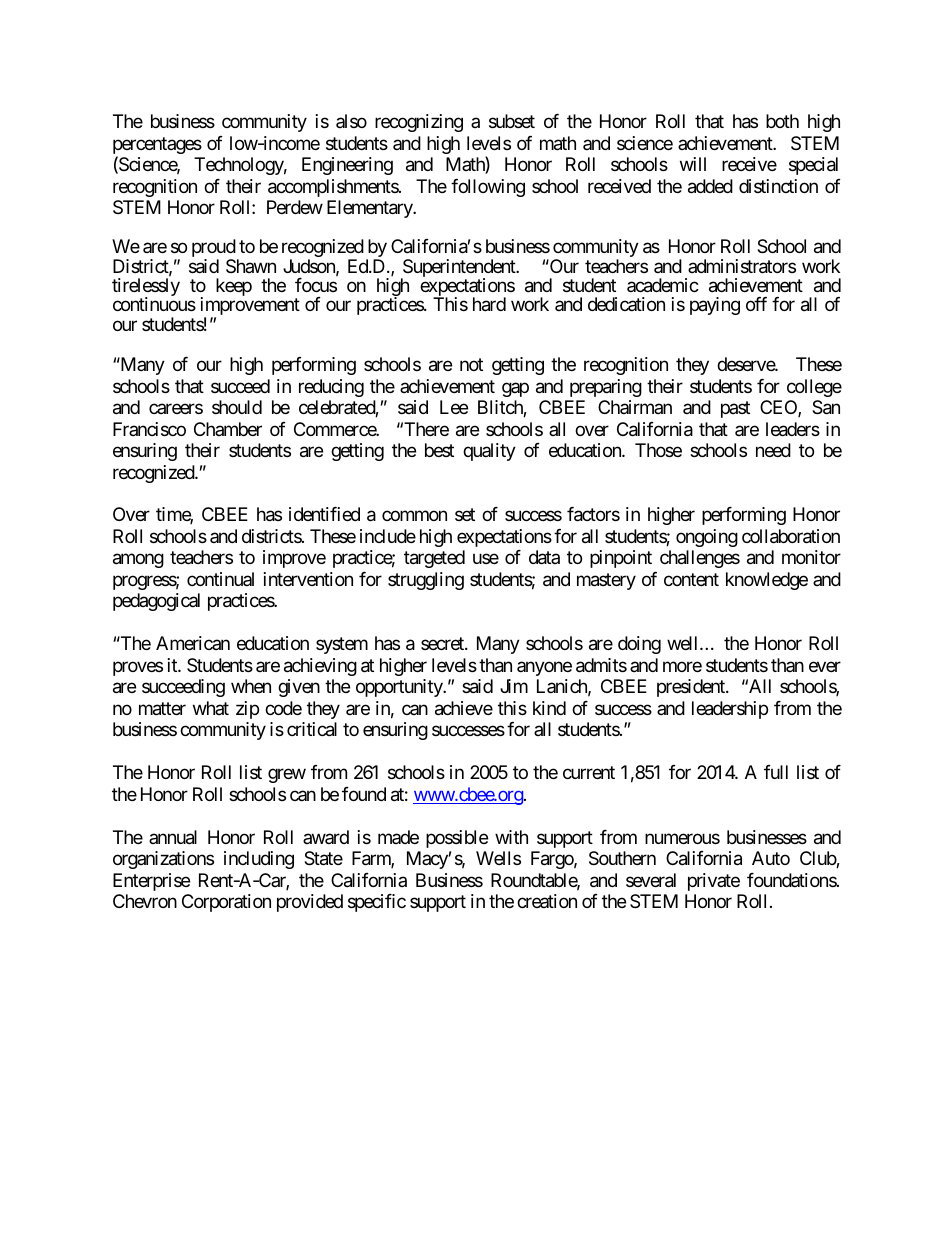 This page has height=1233, width=952. I want to click on subset, so click(512, 121).
